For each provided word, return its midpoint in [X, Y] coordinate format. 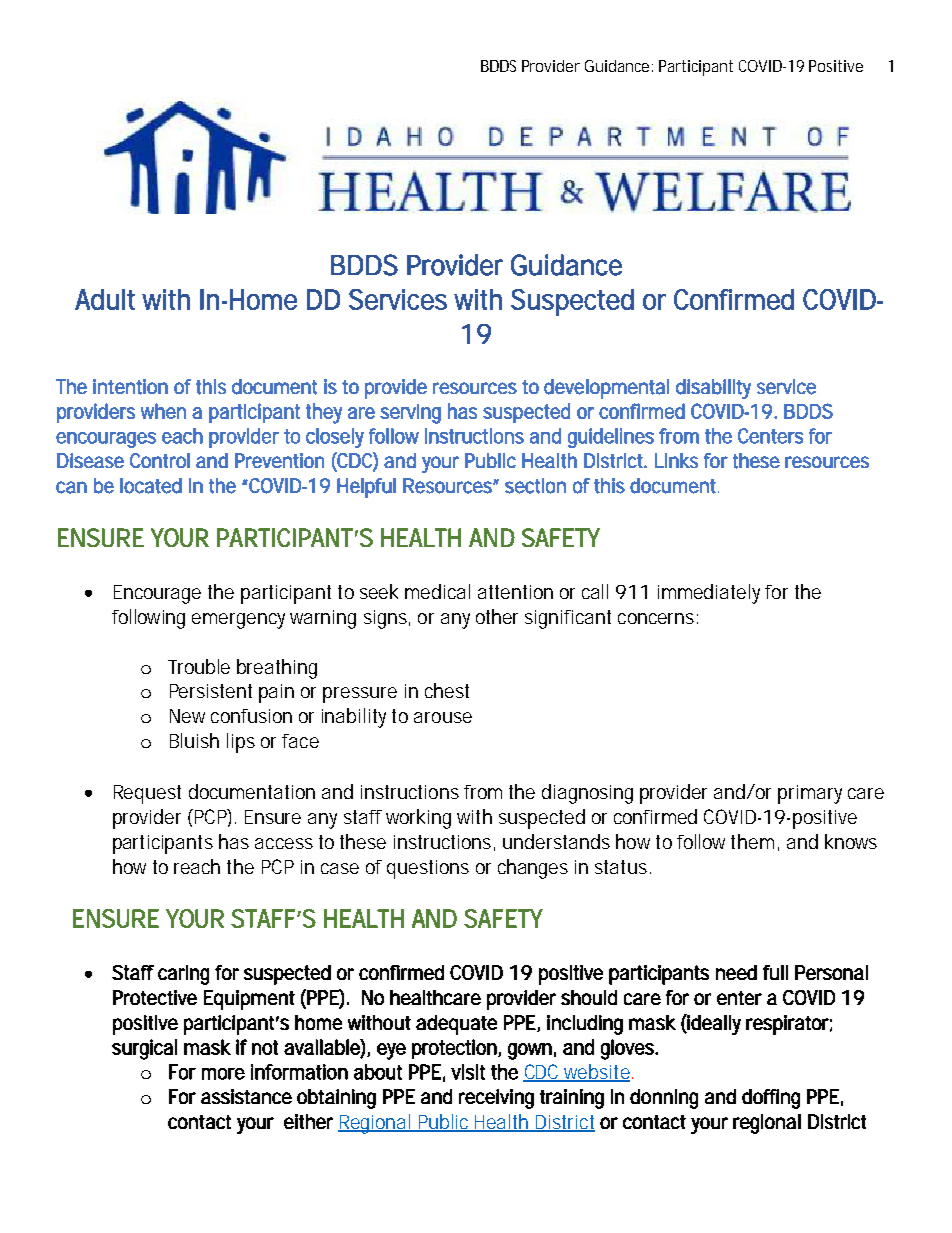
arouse [443, 717]
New [187, 716]
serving [410, 414]
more [223, 1074]
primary [810, 794]
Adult [105, 299]
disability [713, 389]
